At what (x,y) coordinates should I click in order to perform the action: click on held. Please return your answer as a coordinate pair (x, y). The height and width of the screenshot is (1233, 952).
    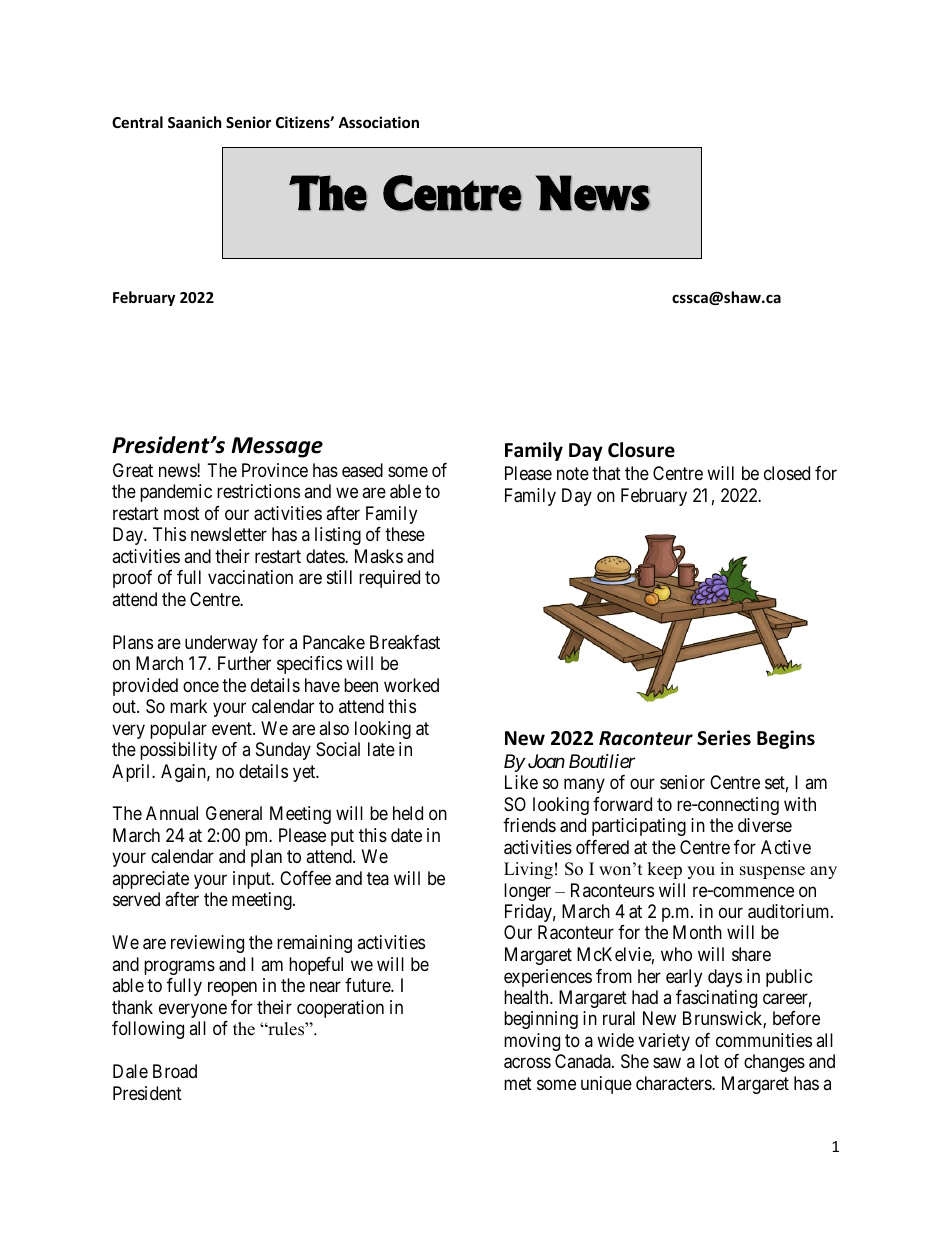
    Looking at the image, I should click on (408, 813).
